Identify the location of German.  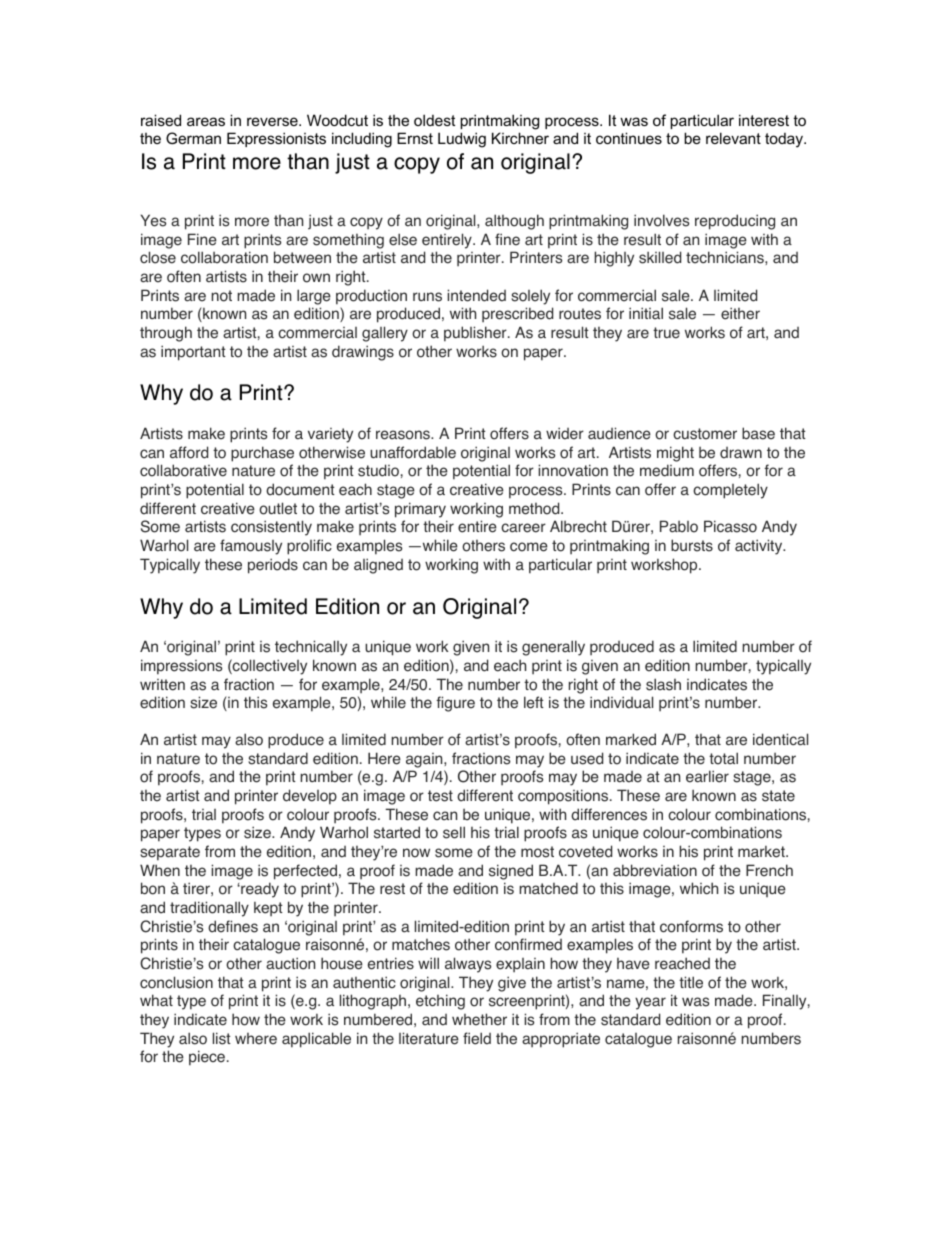
(193, 138).
